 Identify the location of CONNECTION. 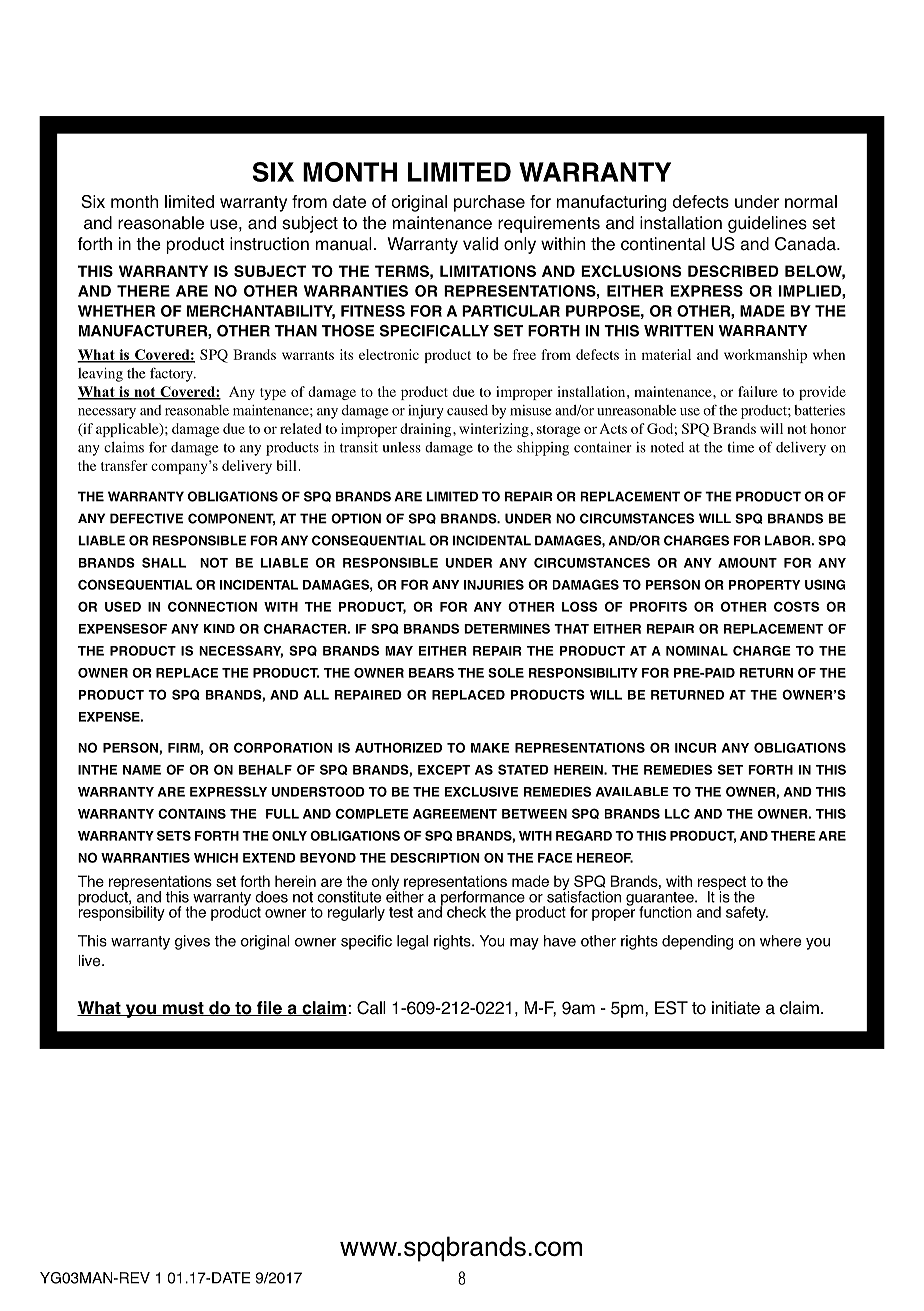
(212, 606).
